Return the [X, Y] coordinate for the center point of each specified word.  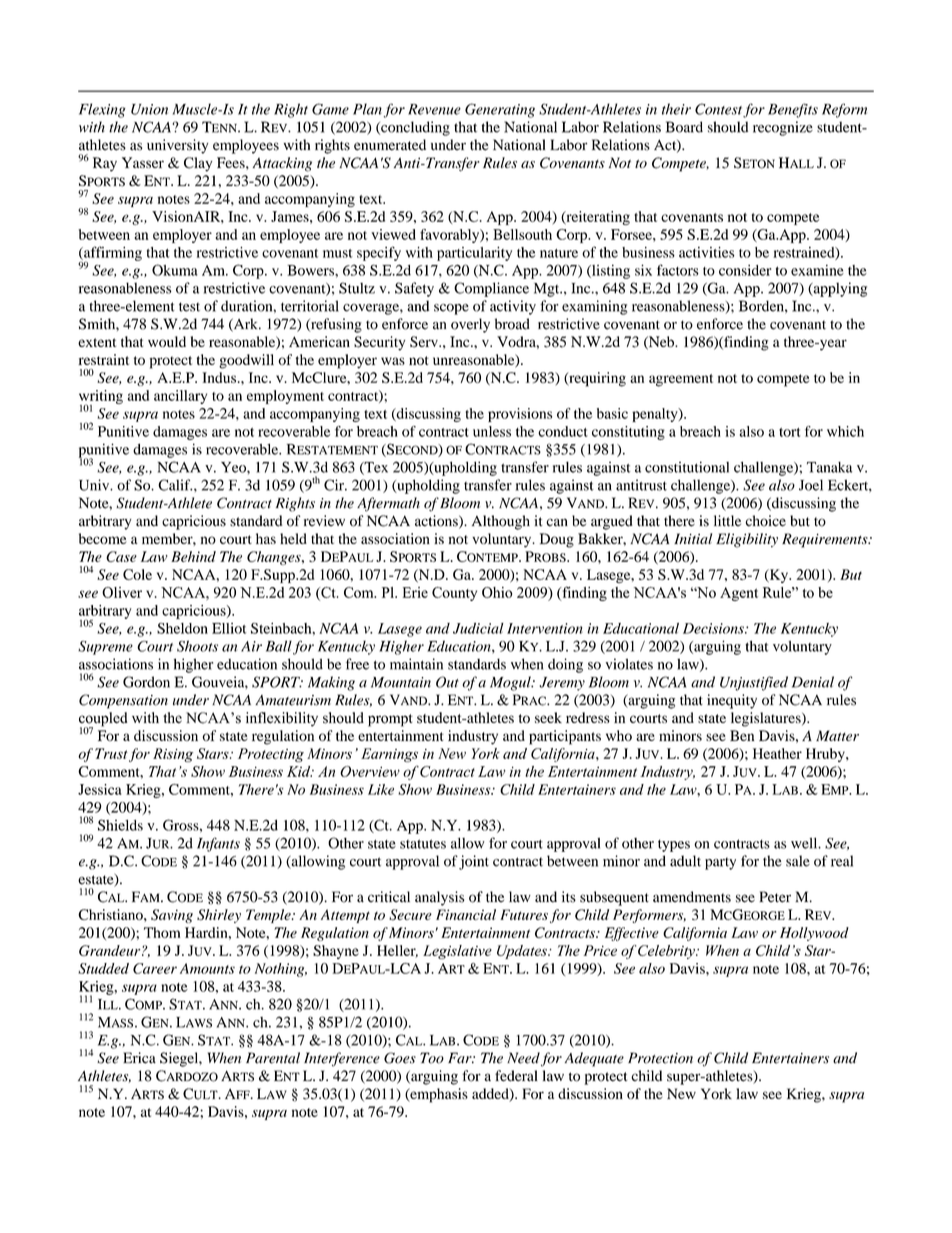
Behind [193, 556]
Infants [218, 844]
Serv [425, 342]
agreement [681, 380]
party [720, 863]
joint [474, 862]
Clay [198, 164]
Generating [500, 110]
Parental [273, 1058]
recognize [783, 128]
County [454, 594]
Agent [739, 594]
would [167, 341]
